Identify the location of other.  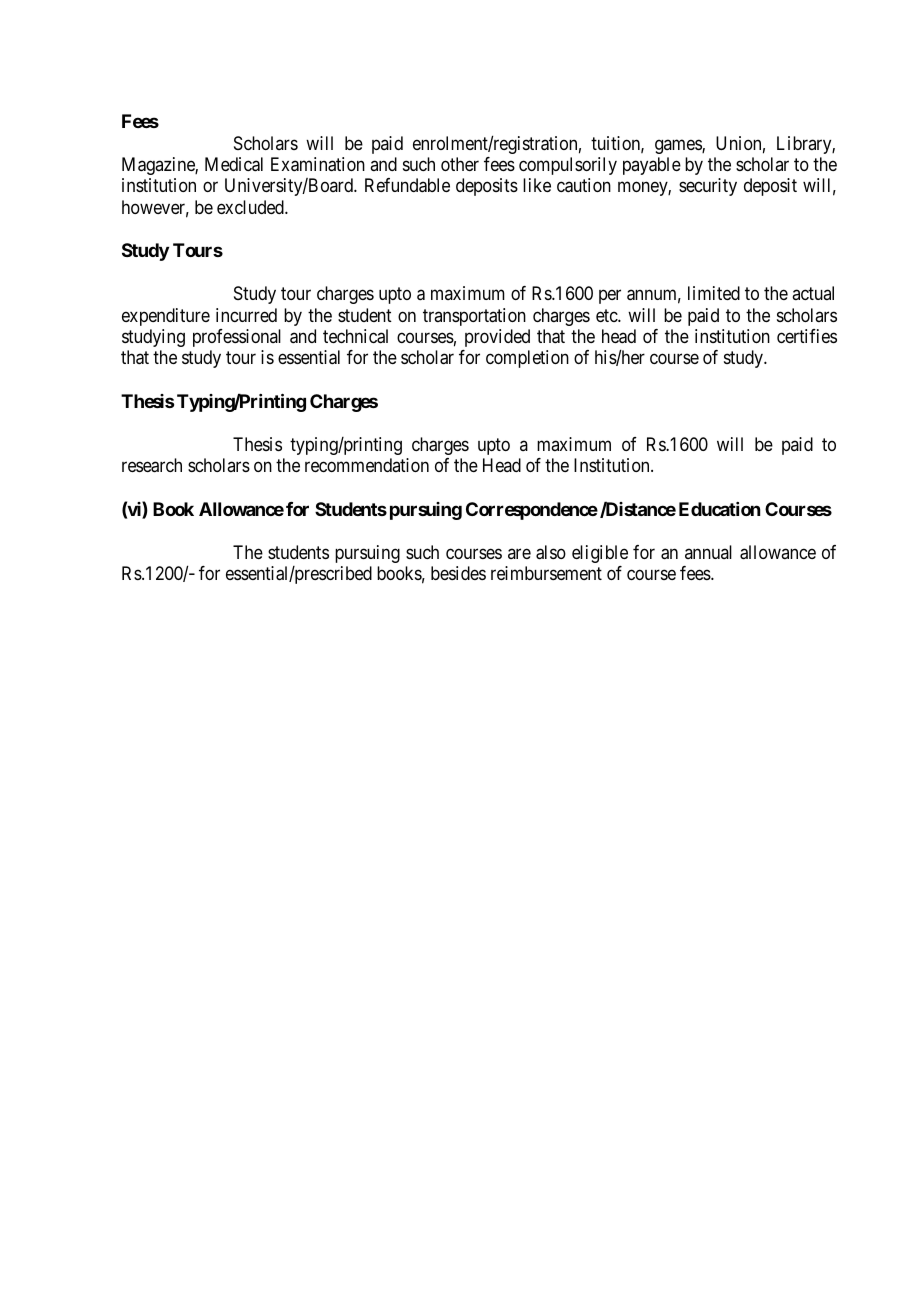
(460, 164).
